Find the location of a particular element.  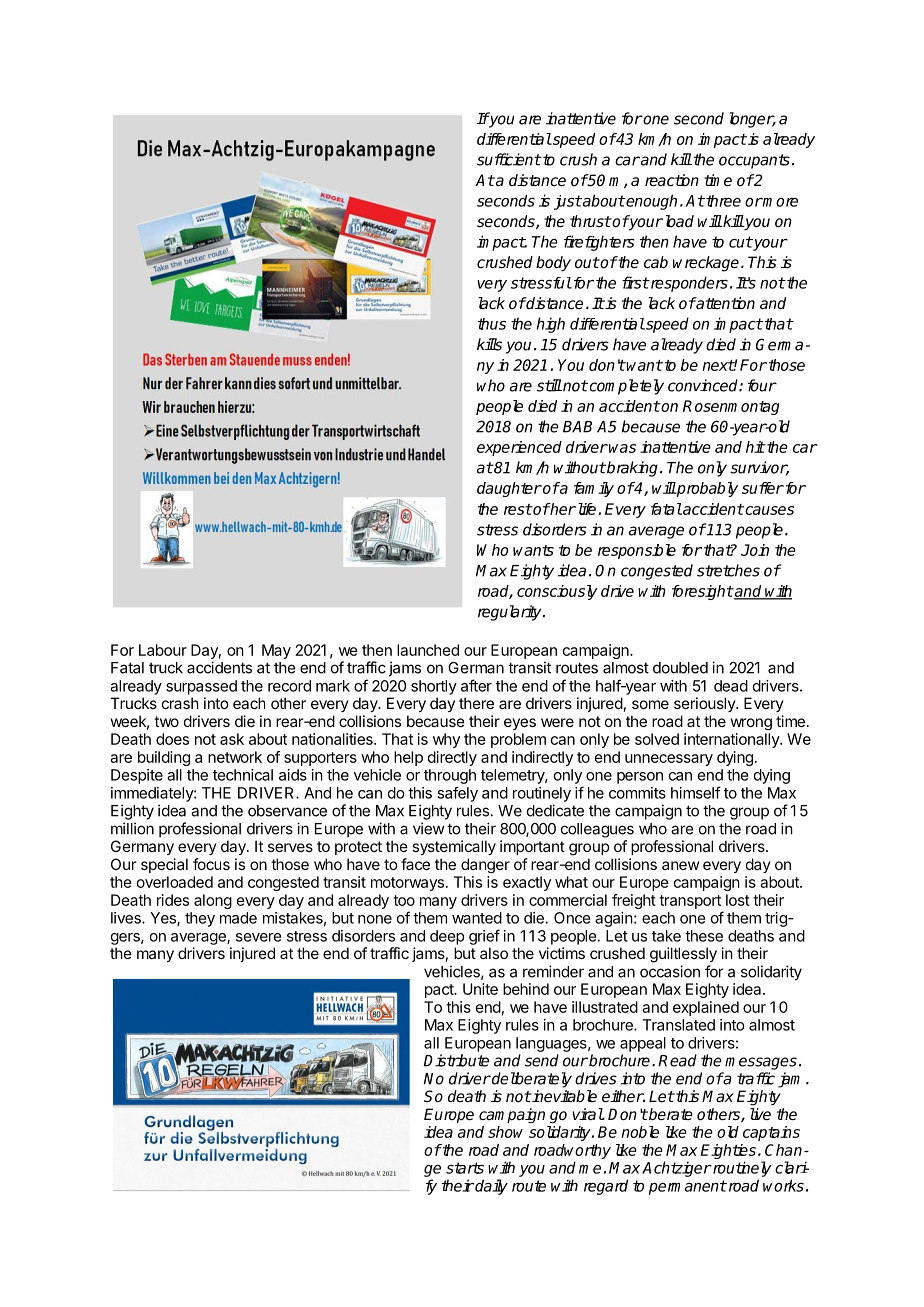

through is located at coordinates (450, 776).
